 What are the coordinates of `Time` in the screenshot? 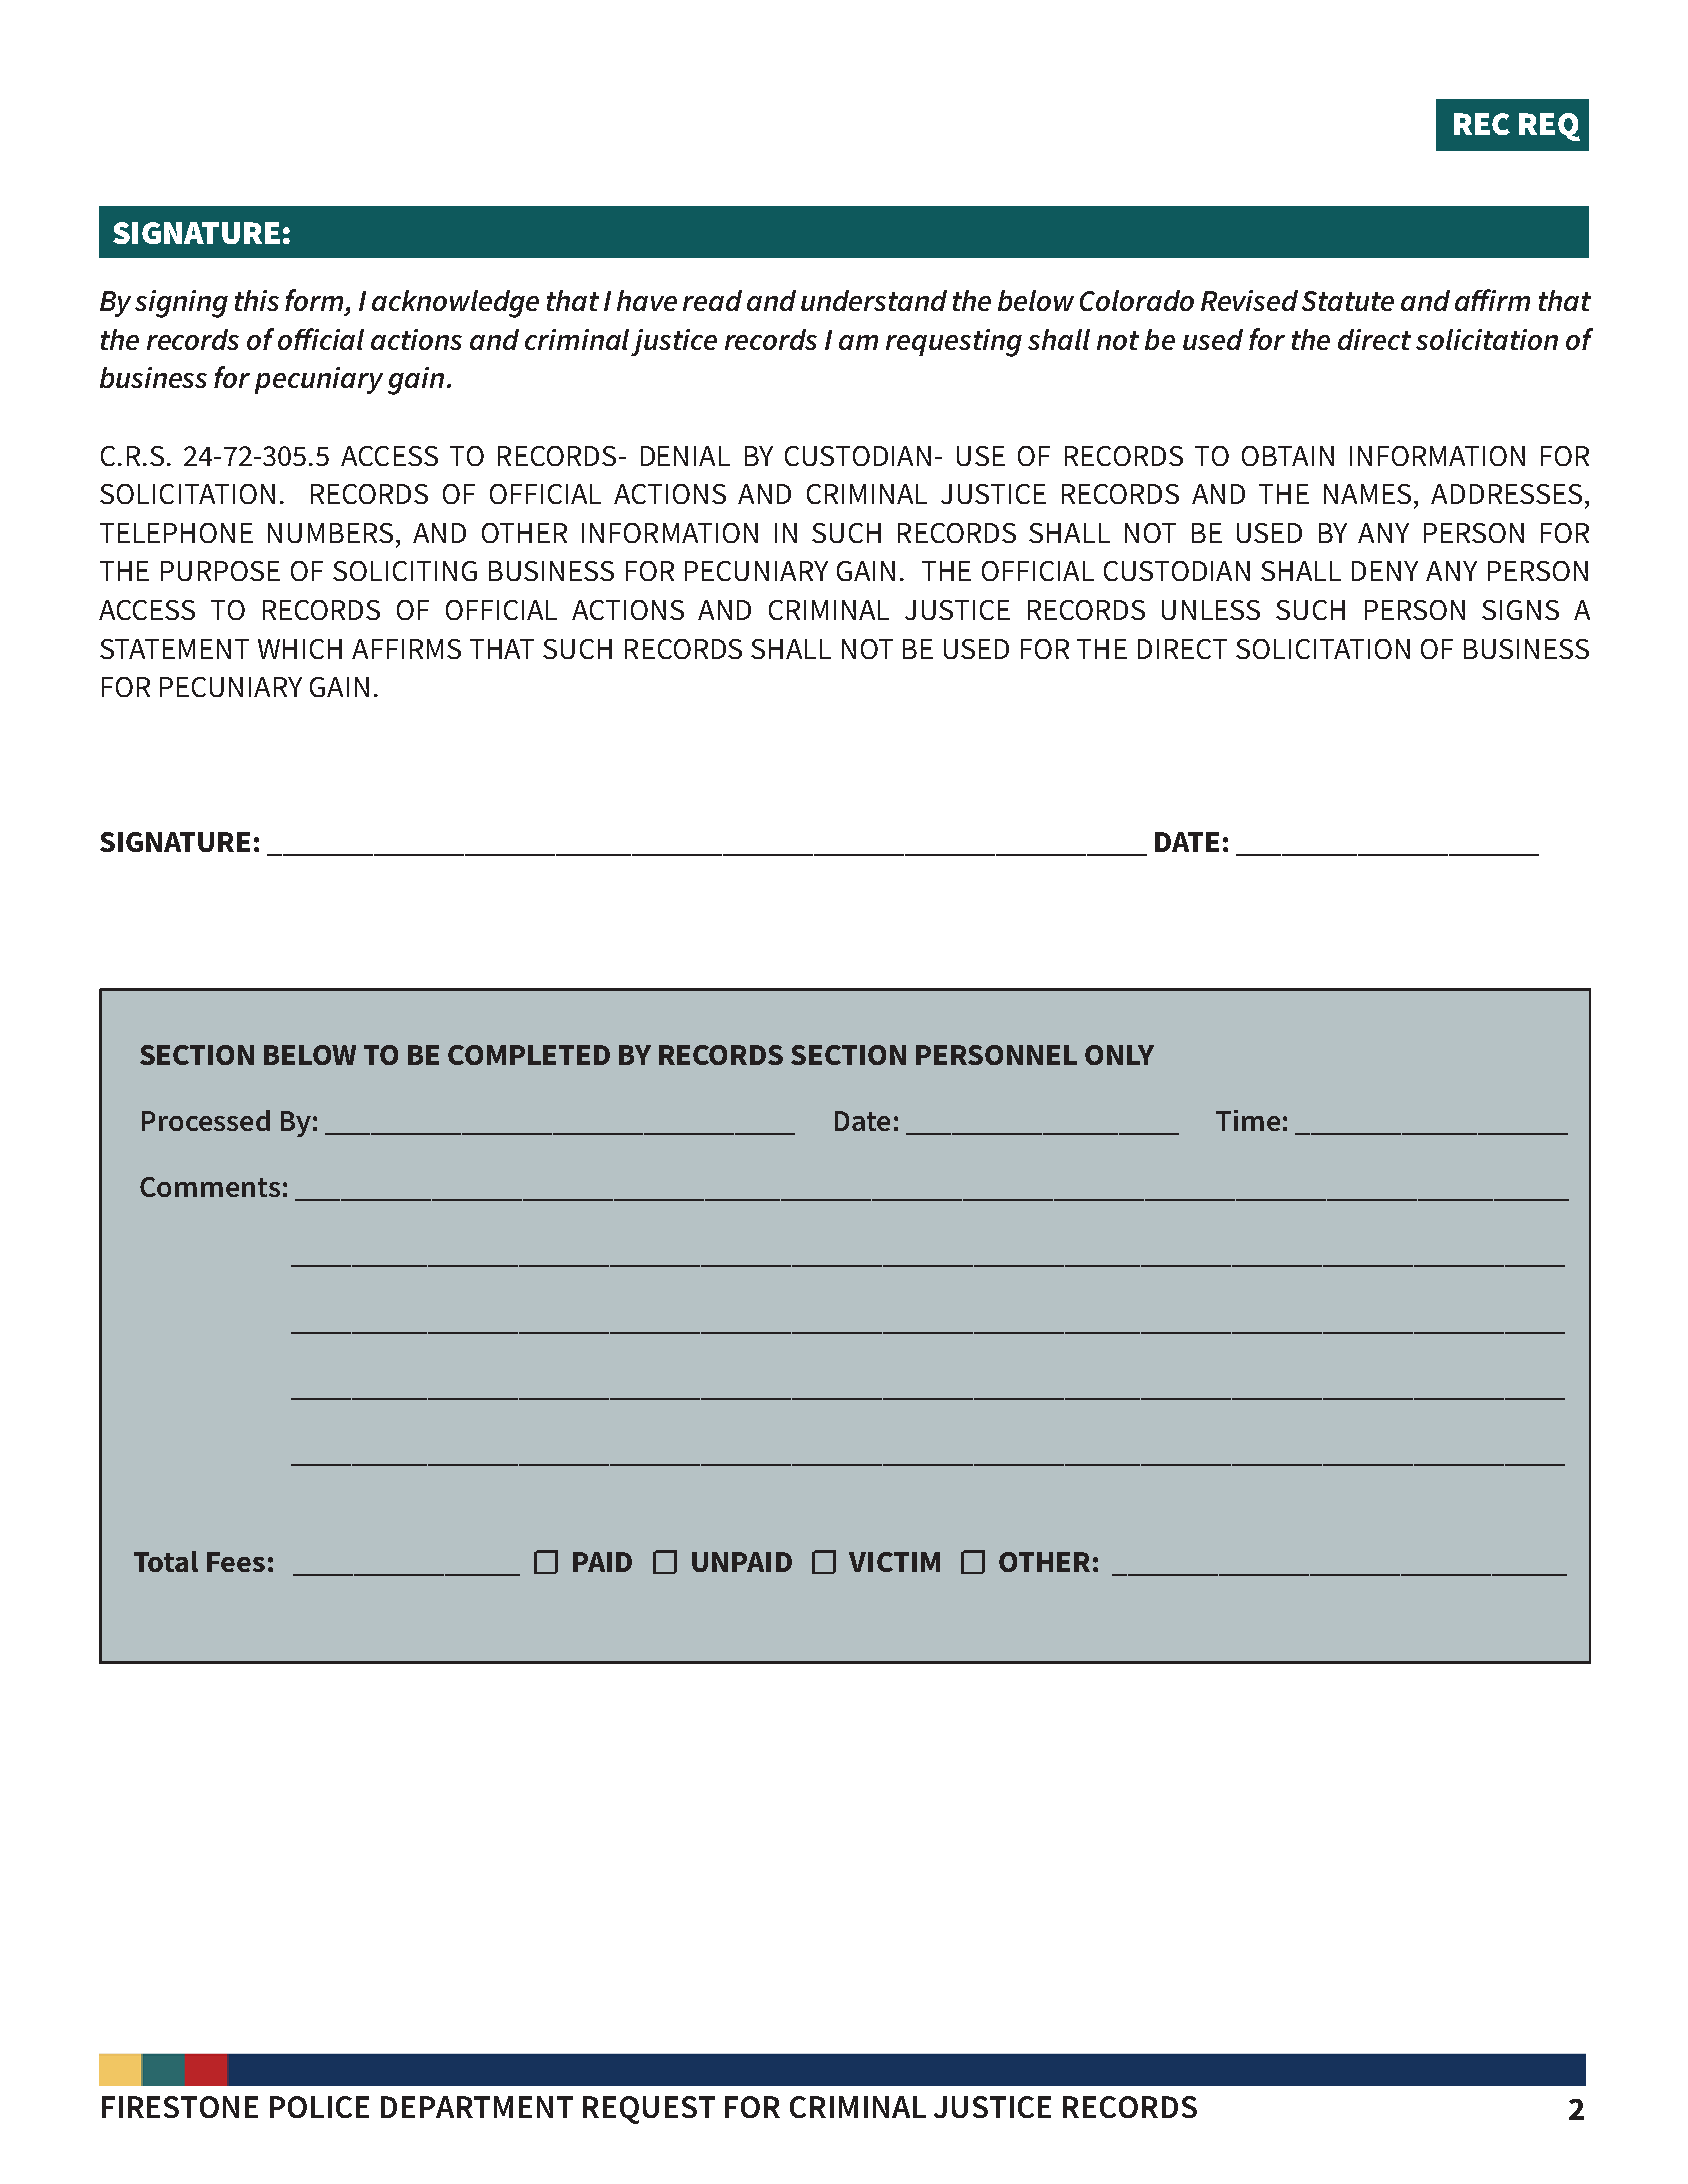 It's located at (1248, 1120).
